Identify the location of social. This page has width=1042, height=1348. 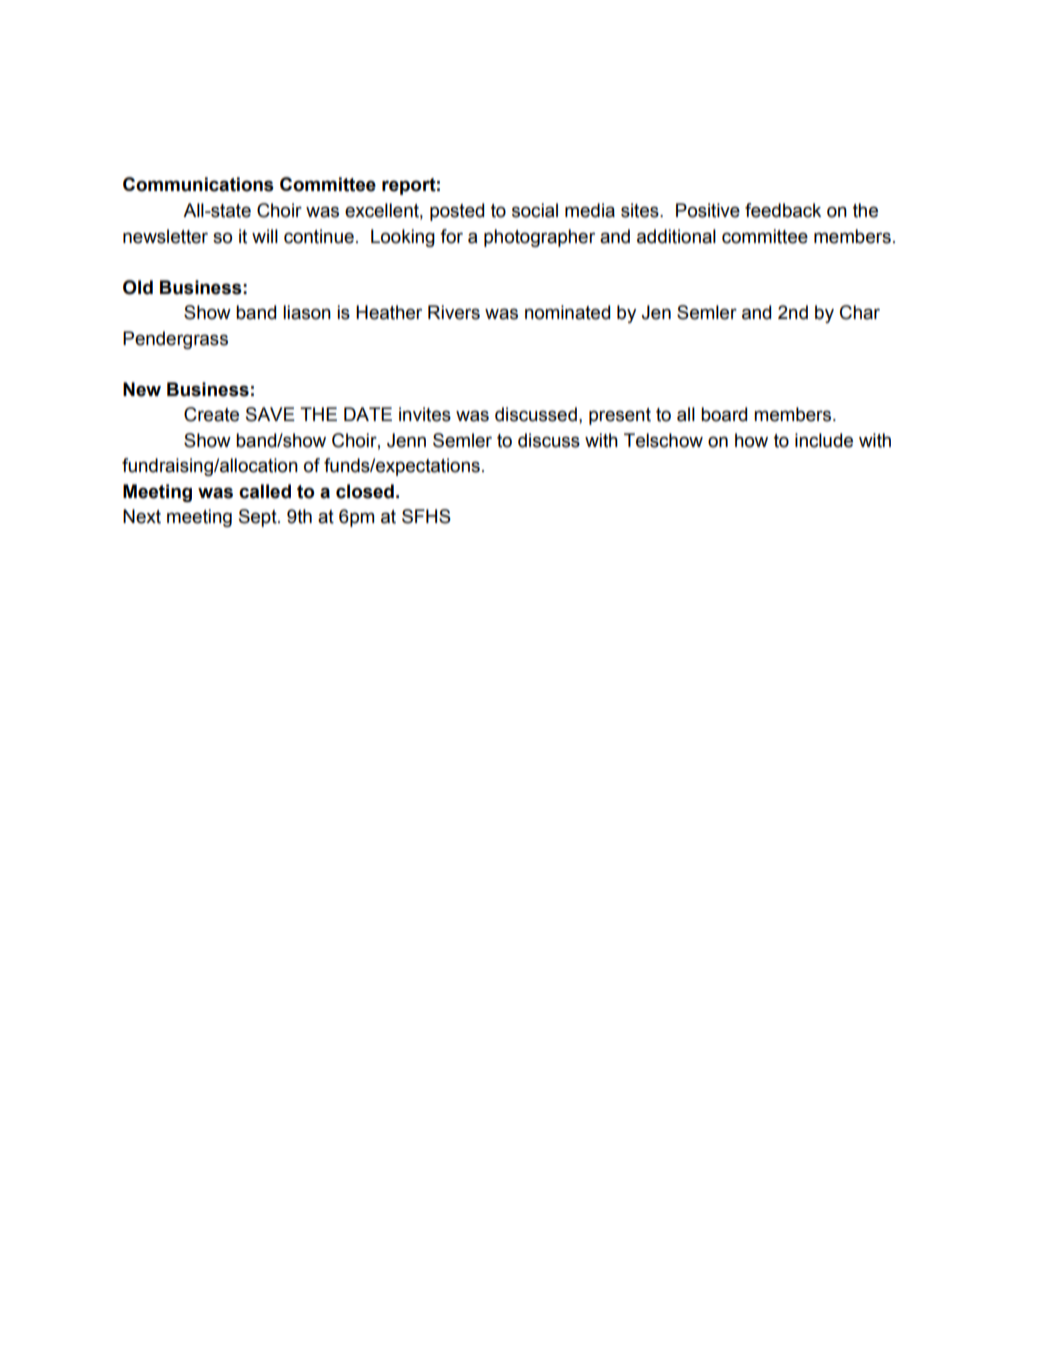
(535, 210).
